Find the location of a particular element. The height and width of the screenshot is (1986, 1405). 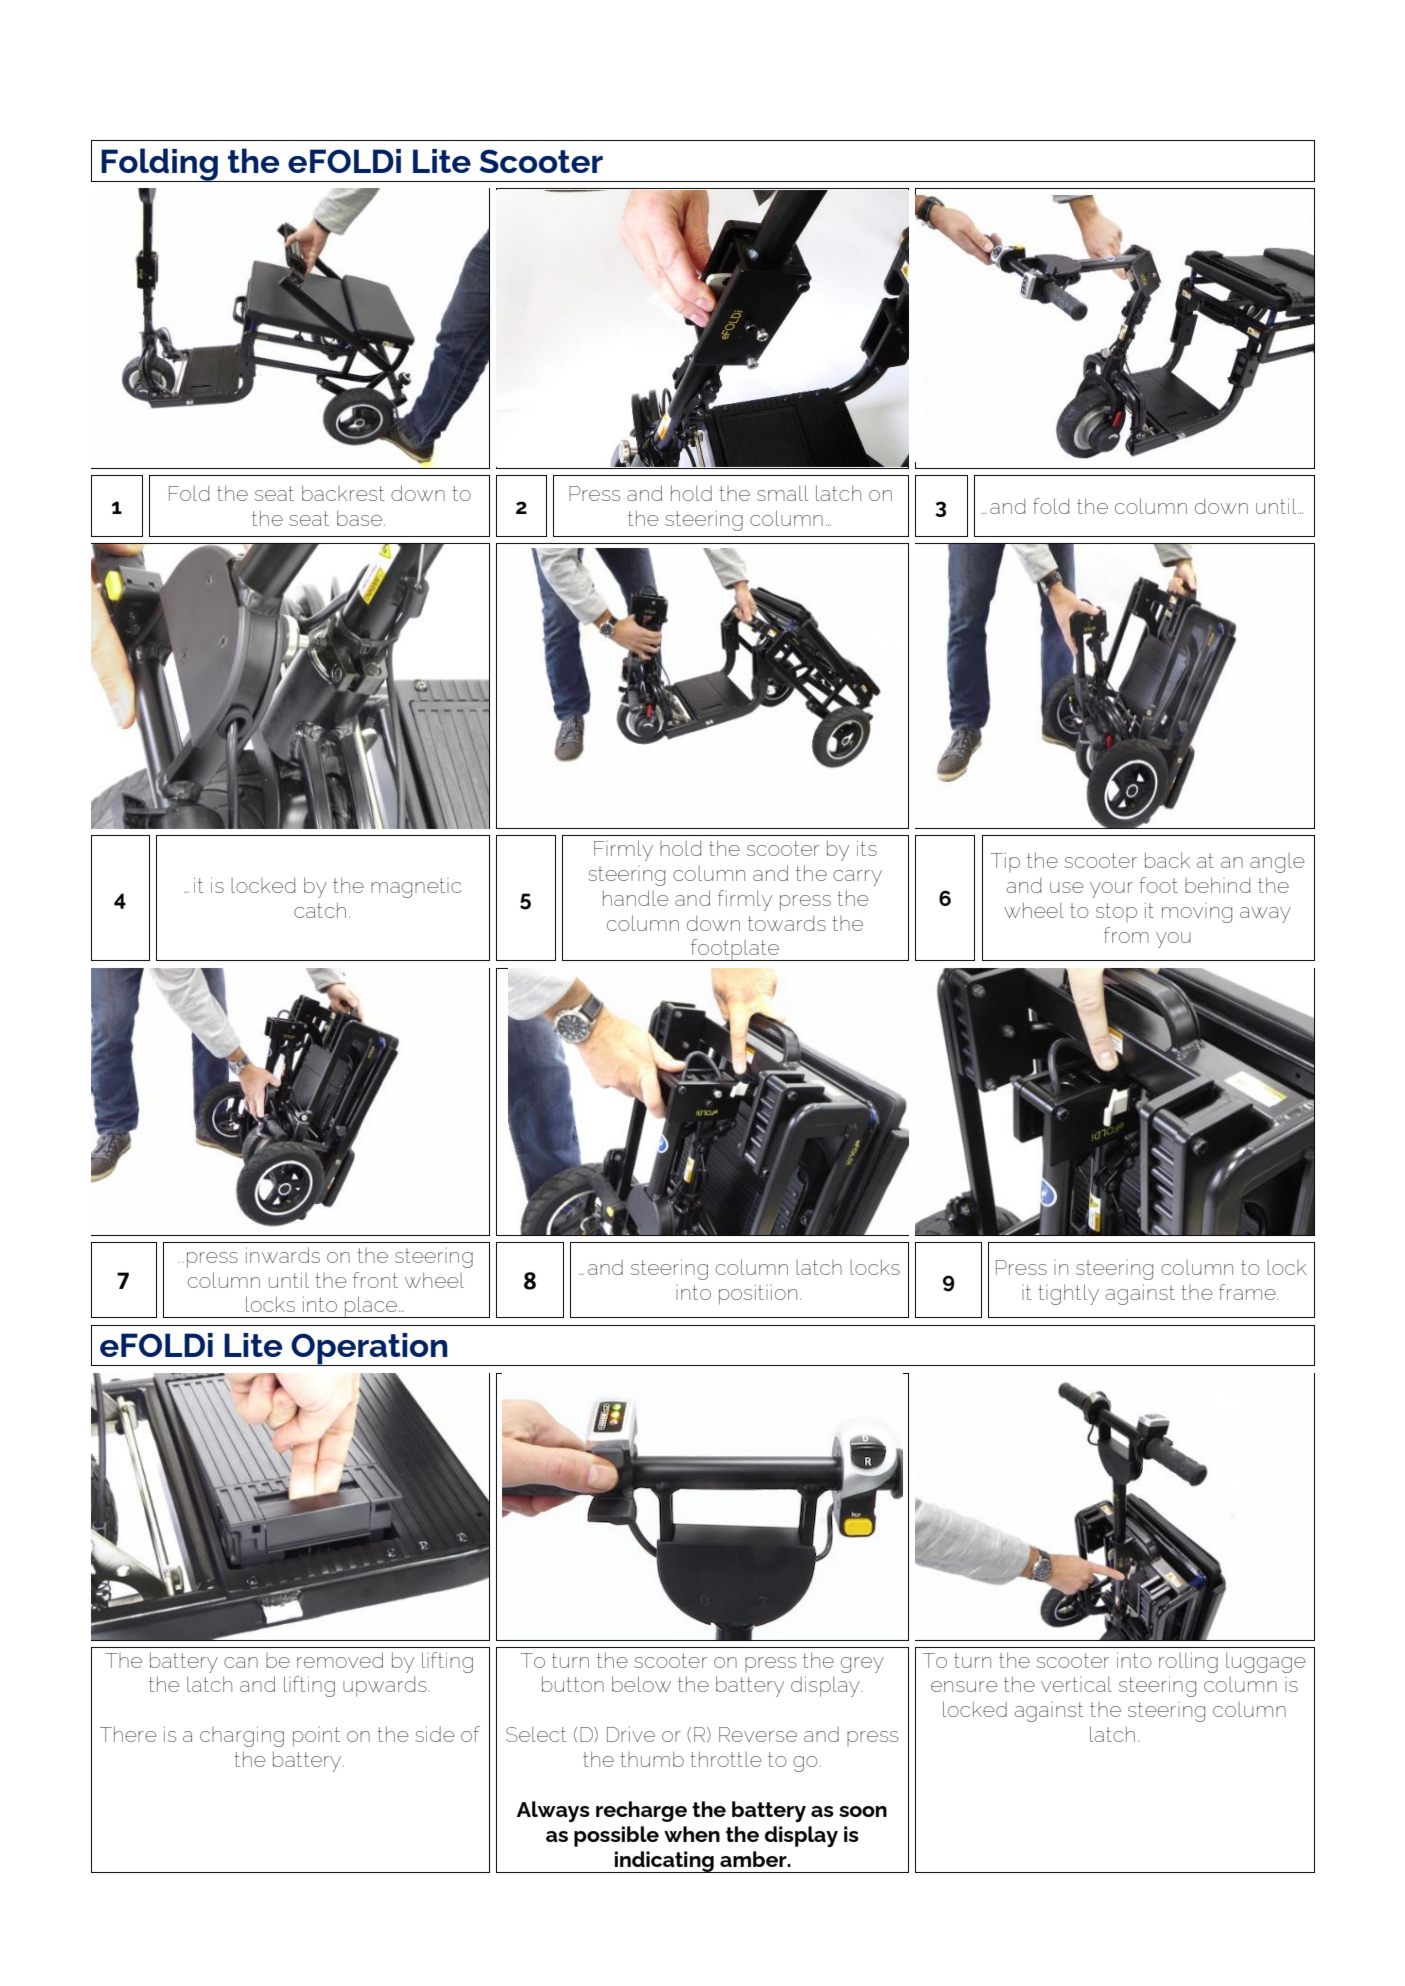

charging is located at coordinates (242, 1736).
